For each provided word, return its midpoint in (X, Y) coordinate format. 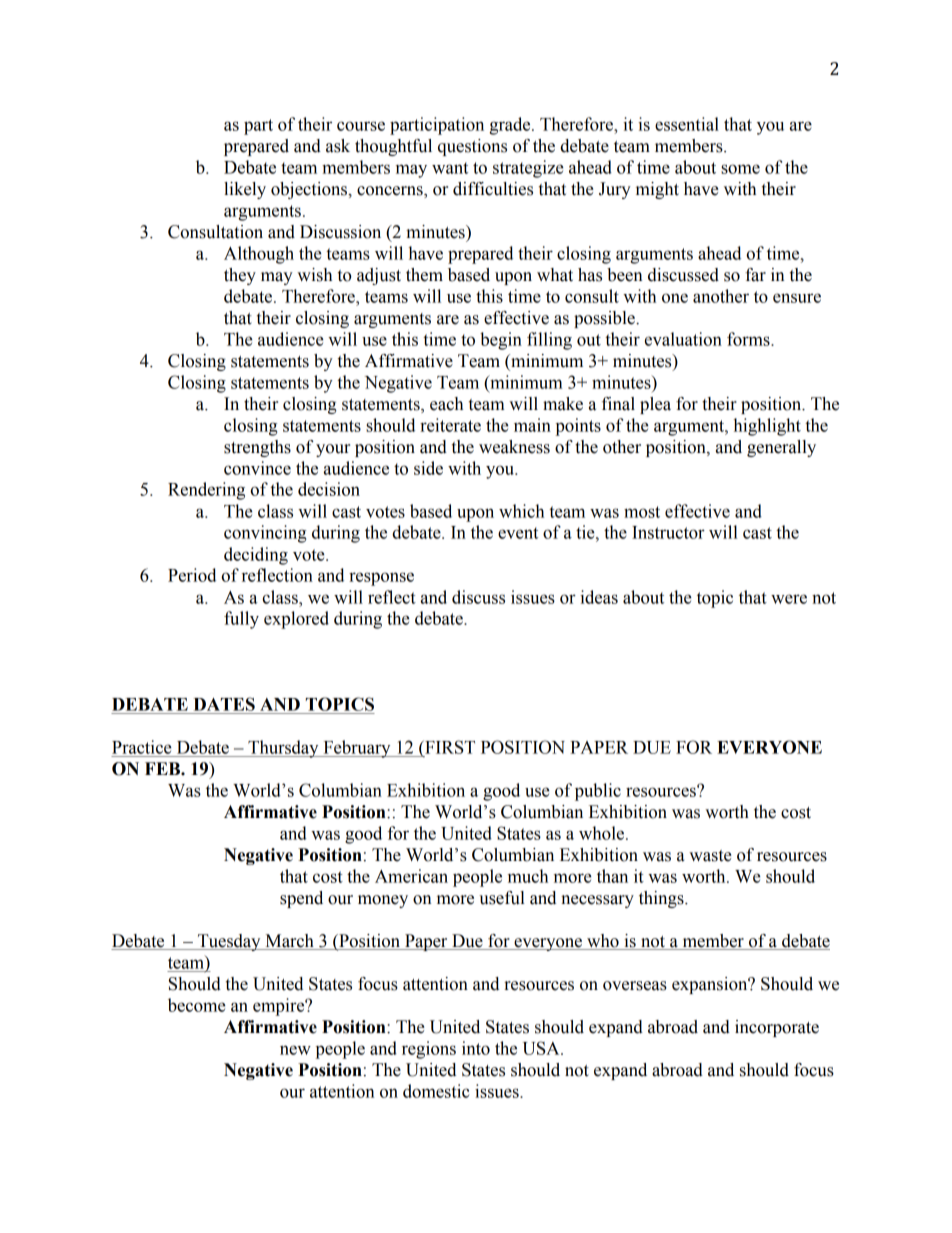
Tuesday (229, 942)
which (521, 511)
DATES (224, 704)
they (240, 276)
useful (502, 898)
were (789, 599)
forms (749, 339)
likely (245, 190)
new (295, 1050)
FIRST (449, 747)
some (740, 169)
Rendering (206, 491)
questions (472, 147)
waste (710, 856)
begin (501, 341)
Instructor (668, 532)
